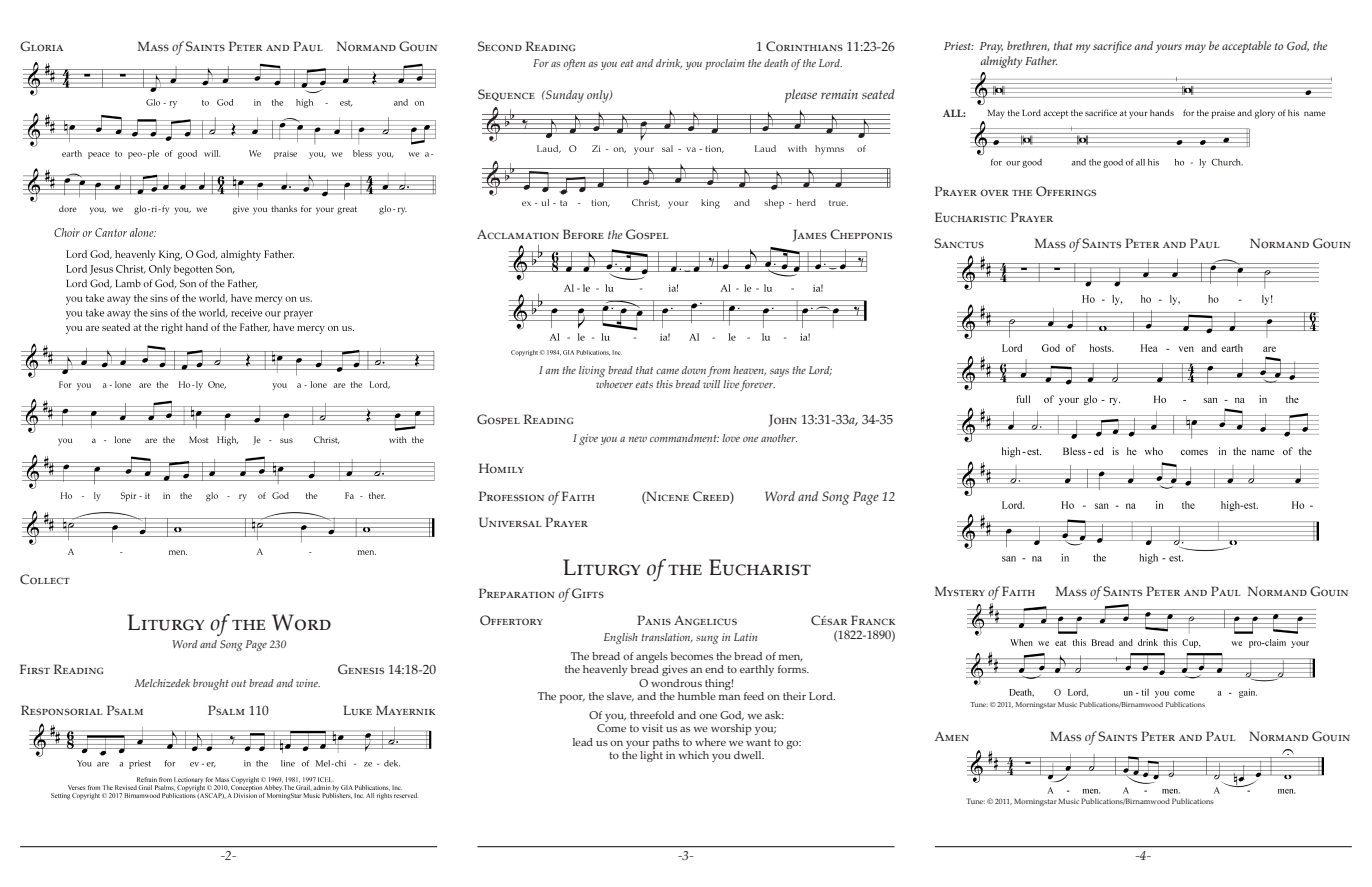 The height and width of the screenshot is (887, 1372). What do you see at coordinates (960, 591) in the screenshot?
I see `Mystery` at bounding box center [960, 591].
